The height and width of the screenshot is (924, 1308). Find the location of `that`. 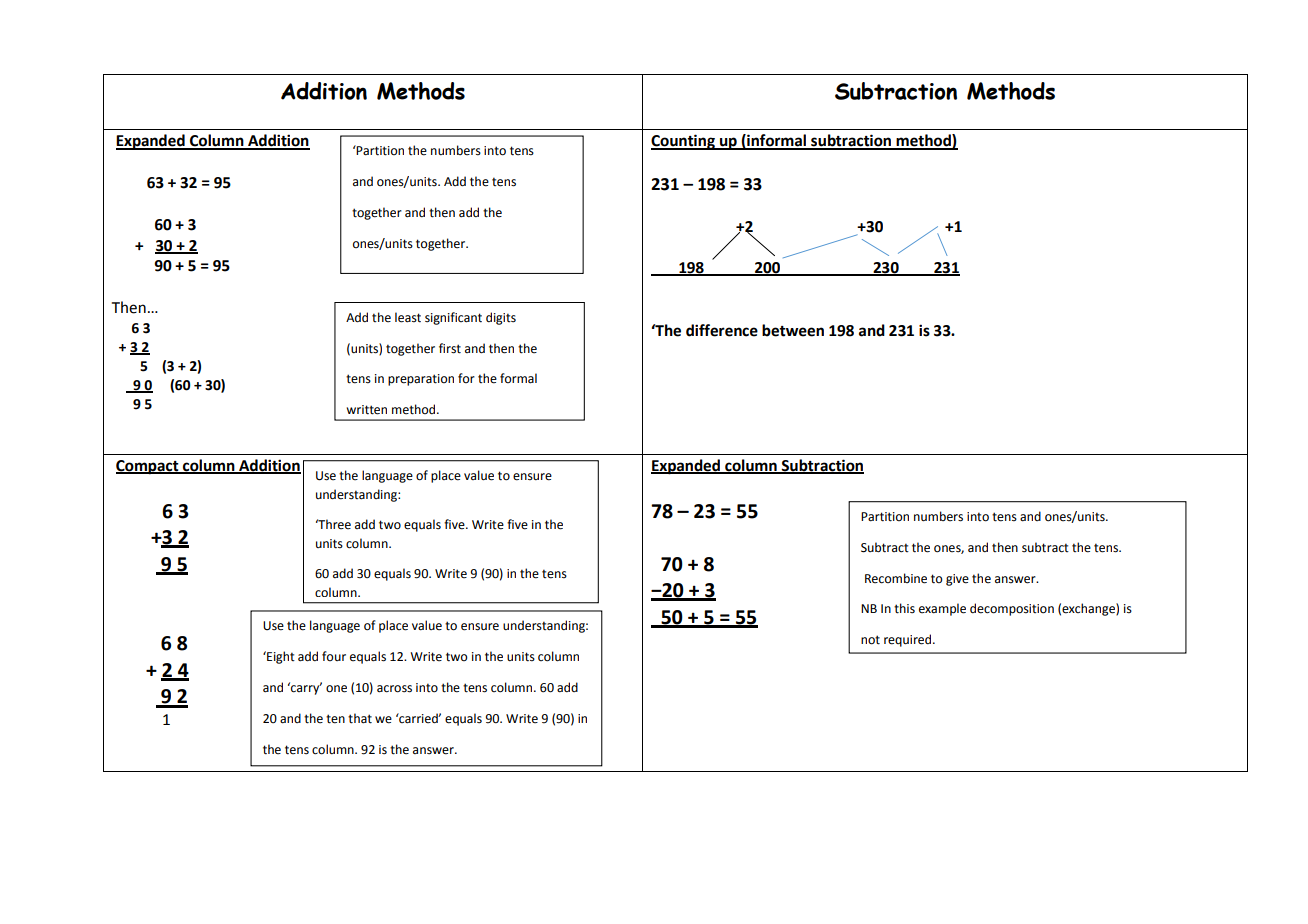

that is located at coordinates (360, 718).
